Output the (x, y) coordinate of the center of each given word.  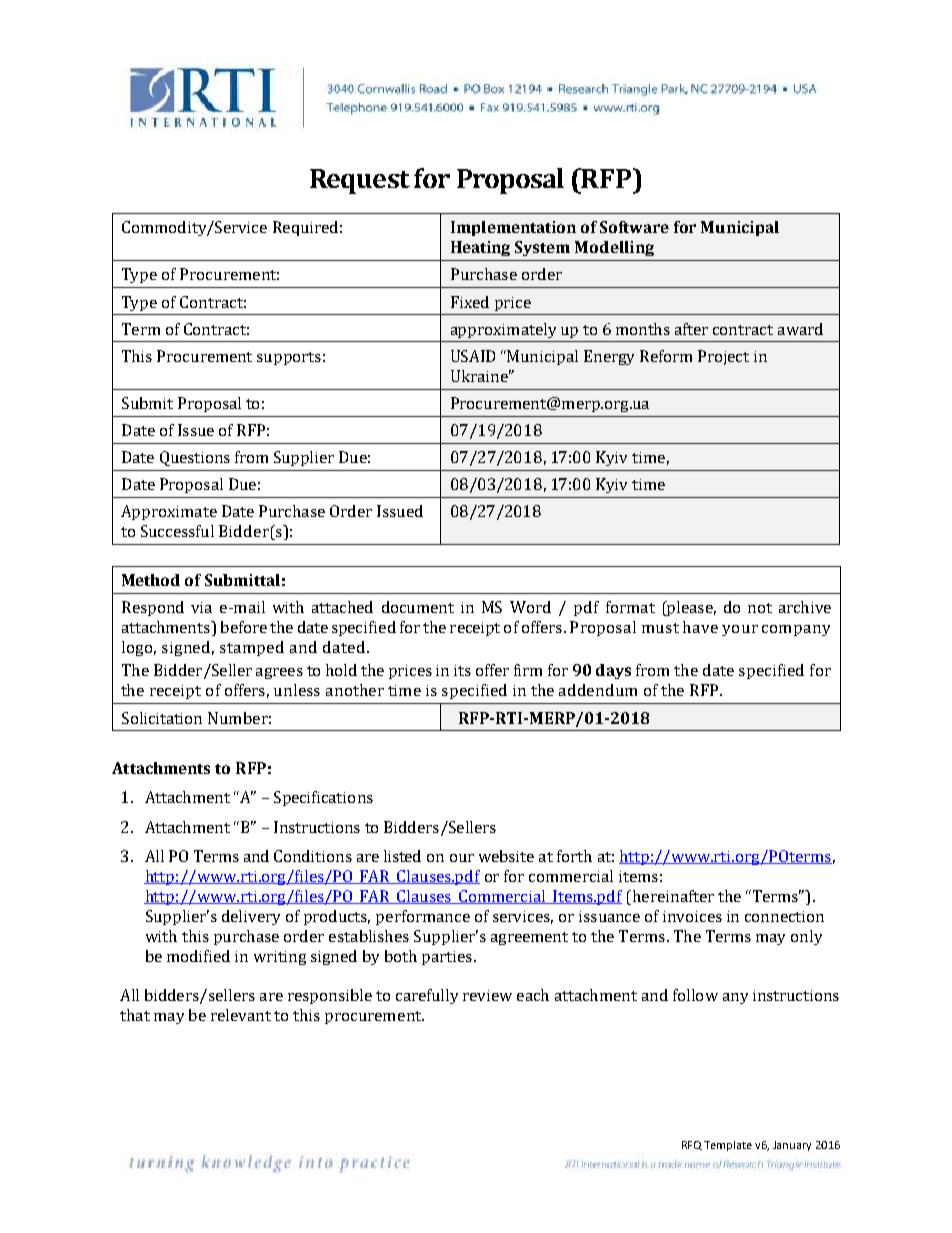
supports (289, 358)
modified (198, 956)
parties (447, 958)
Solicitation (162, 718)
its (462, 670)
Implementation (513, 228)
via (201, 607)
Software (634, 227)
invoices (692, 916)
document (418, 607)
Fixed (470, 302)
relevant (241, 1015)
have (700, 627)
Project (723, 357)
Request (360, 181)
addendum (598, 690)
